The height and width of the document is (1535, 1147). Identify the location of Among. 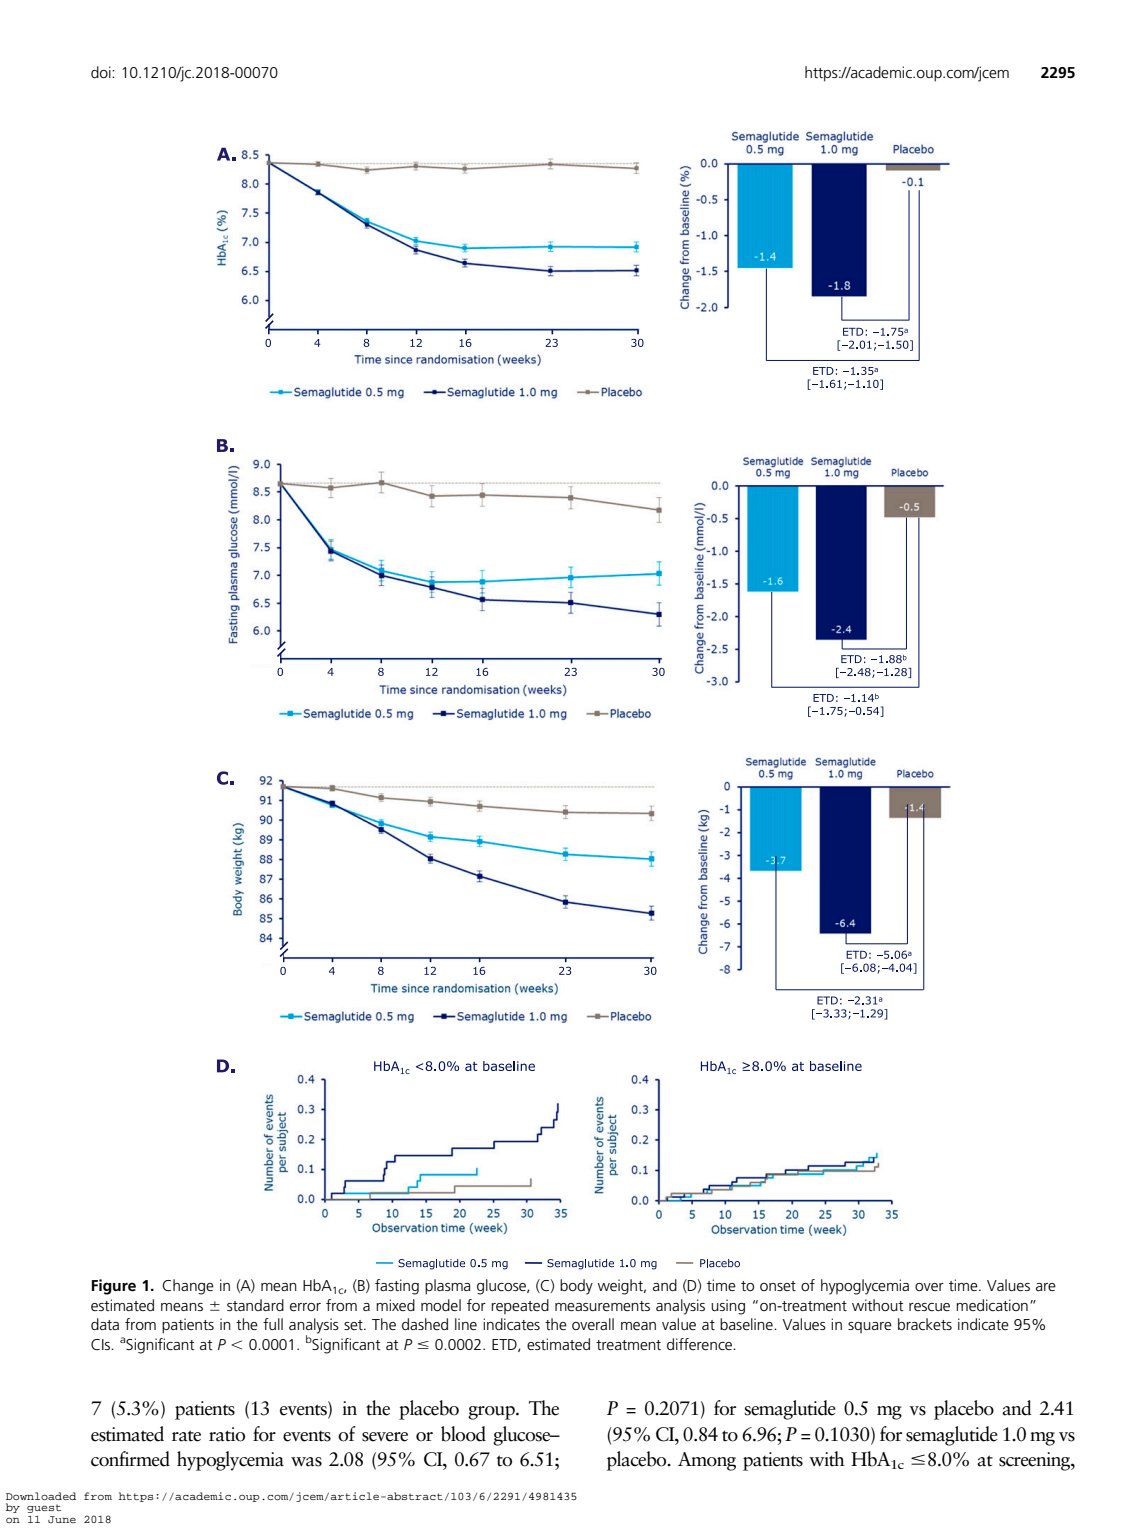
(707, 1461).
